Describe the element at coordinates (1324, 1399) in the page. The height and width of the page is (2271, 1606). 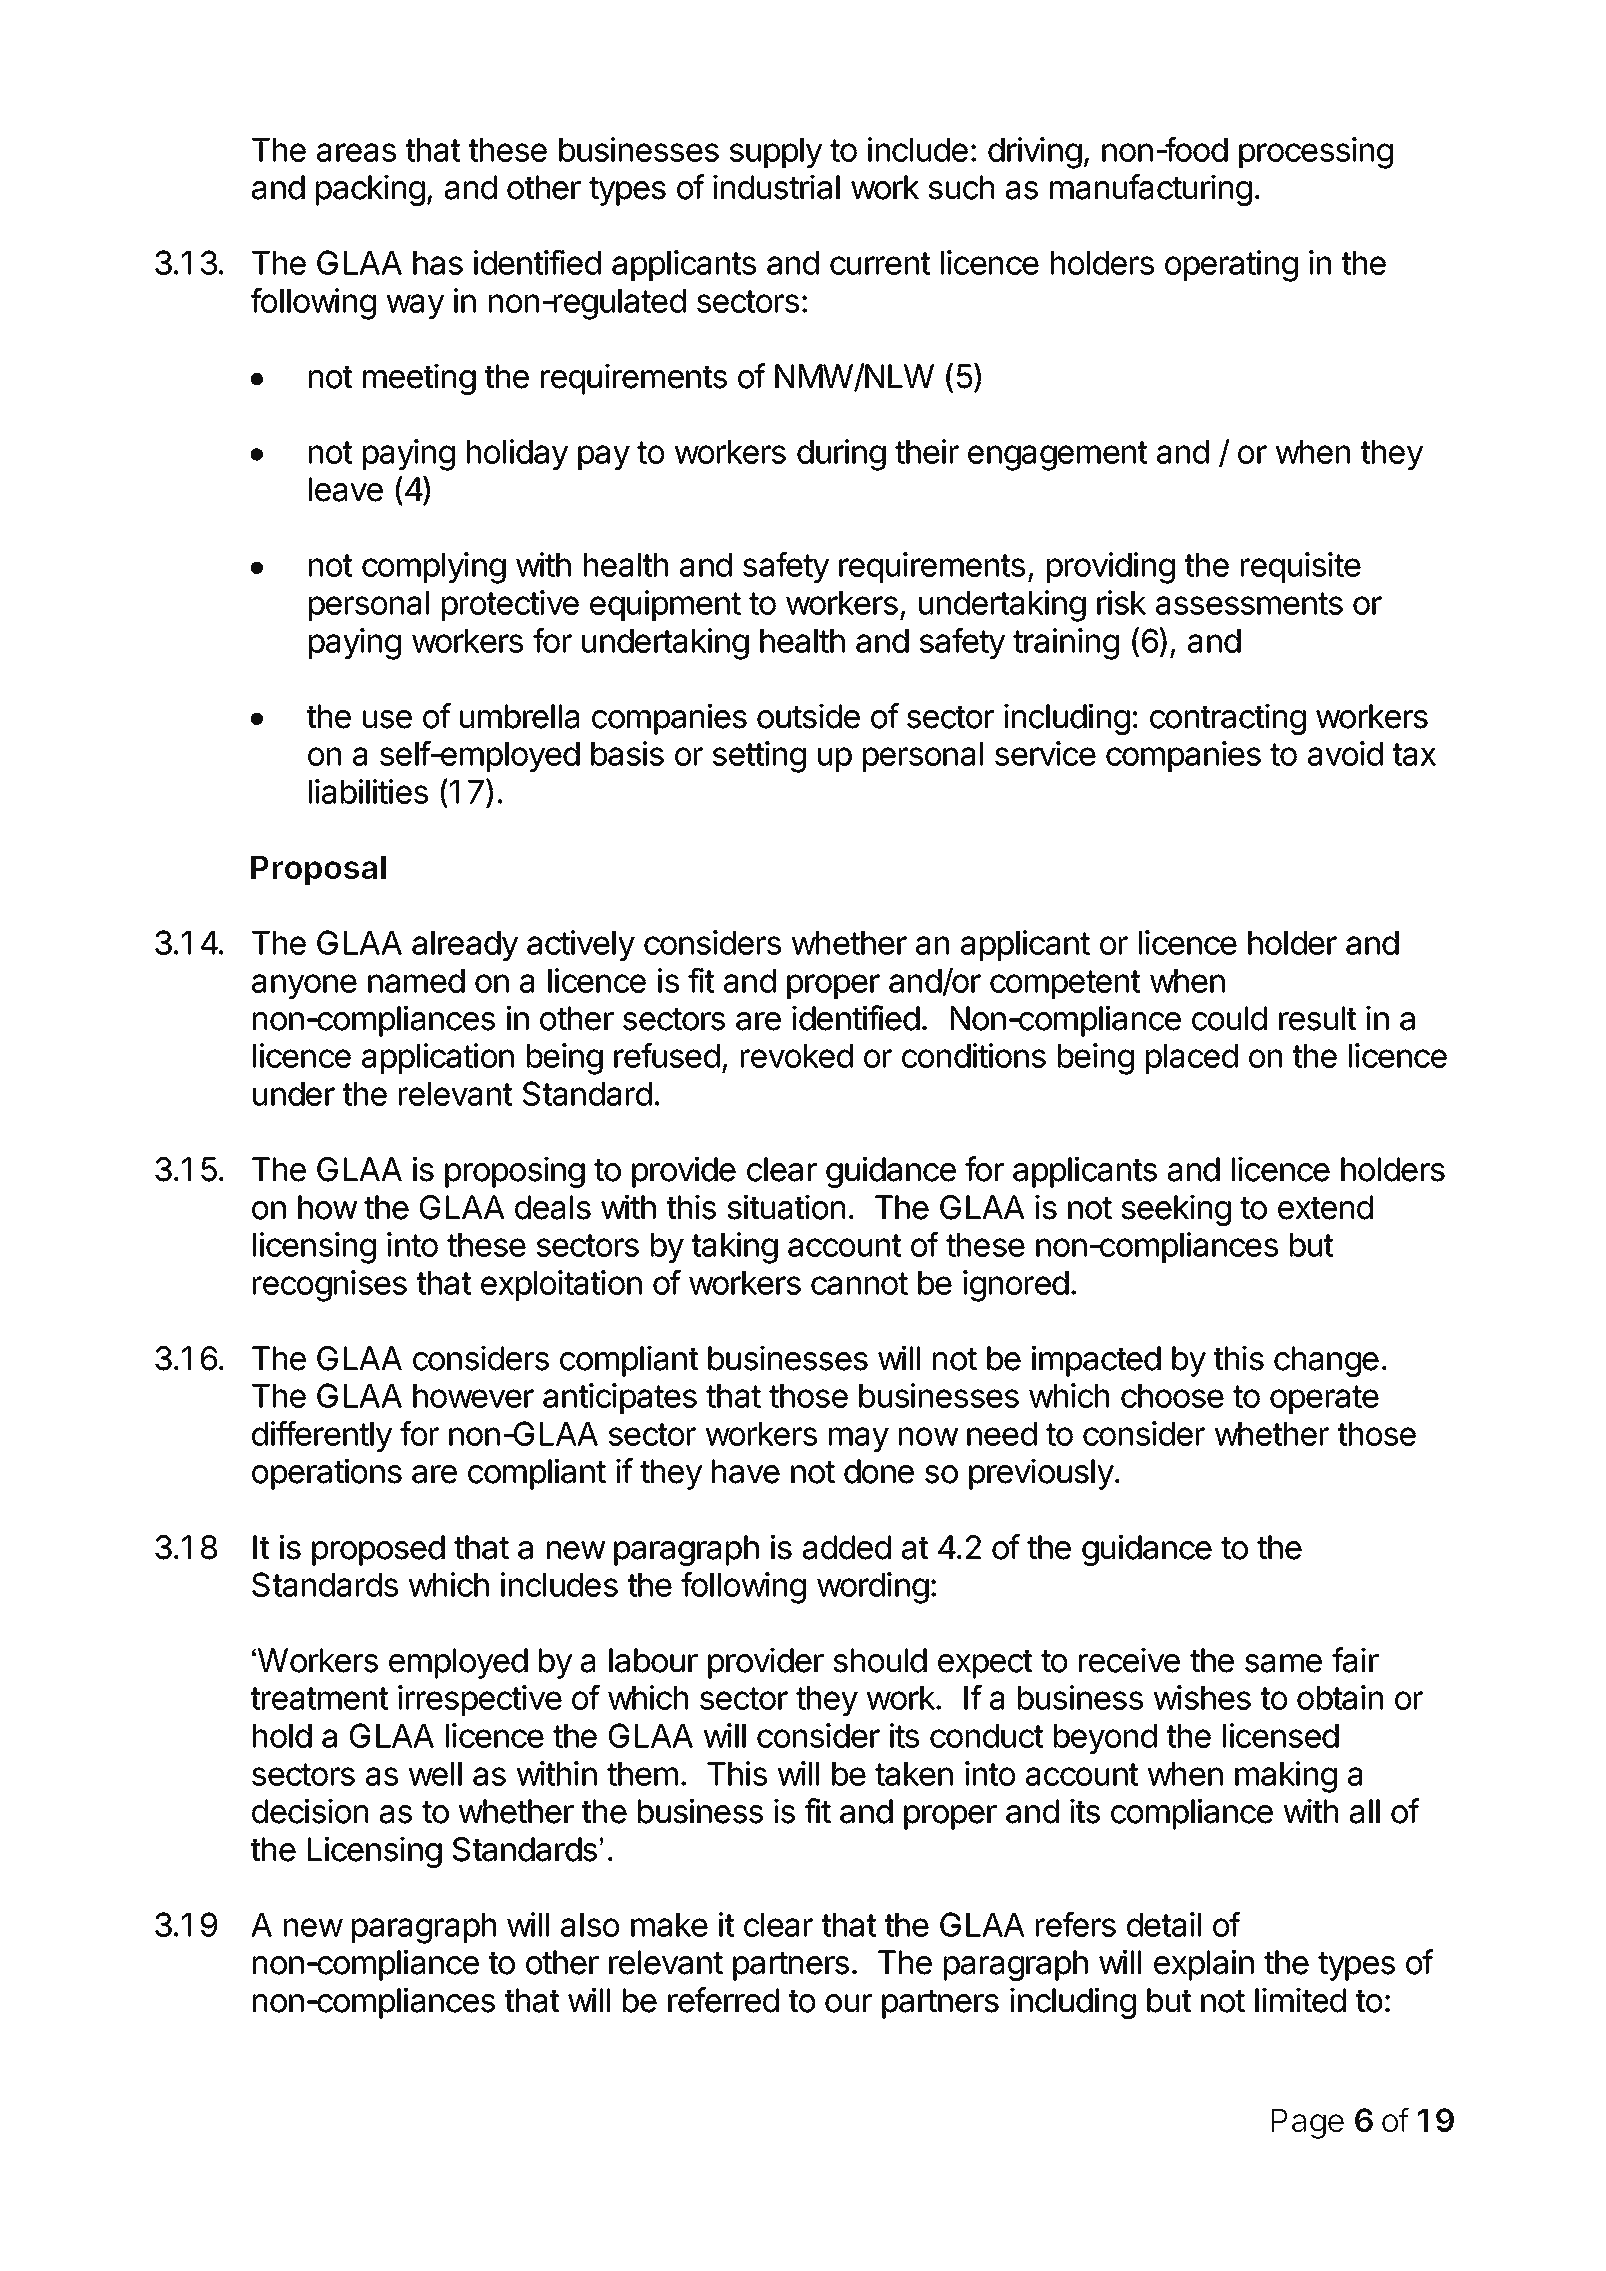
I see `operate` at that location.
